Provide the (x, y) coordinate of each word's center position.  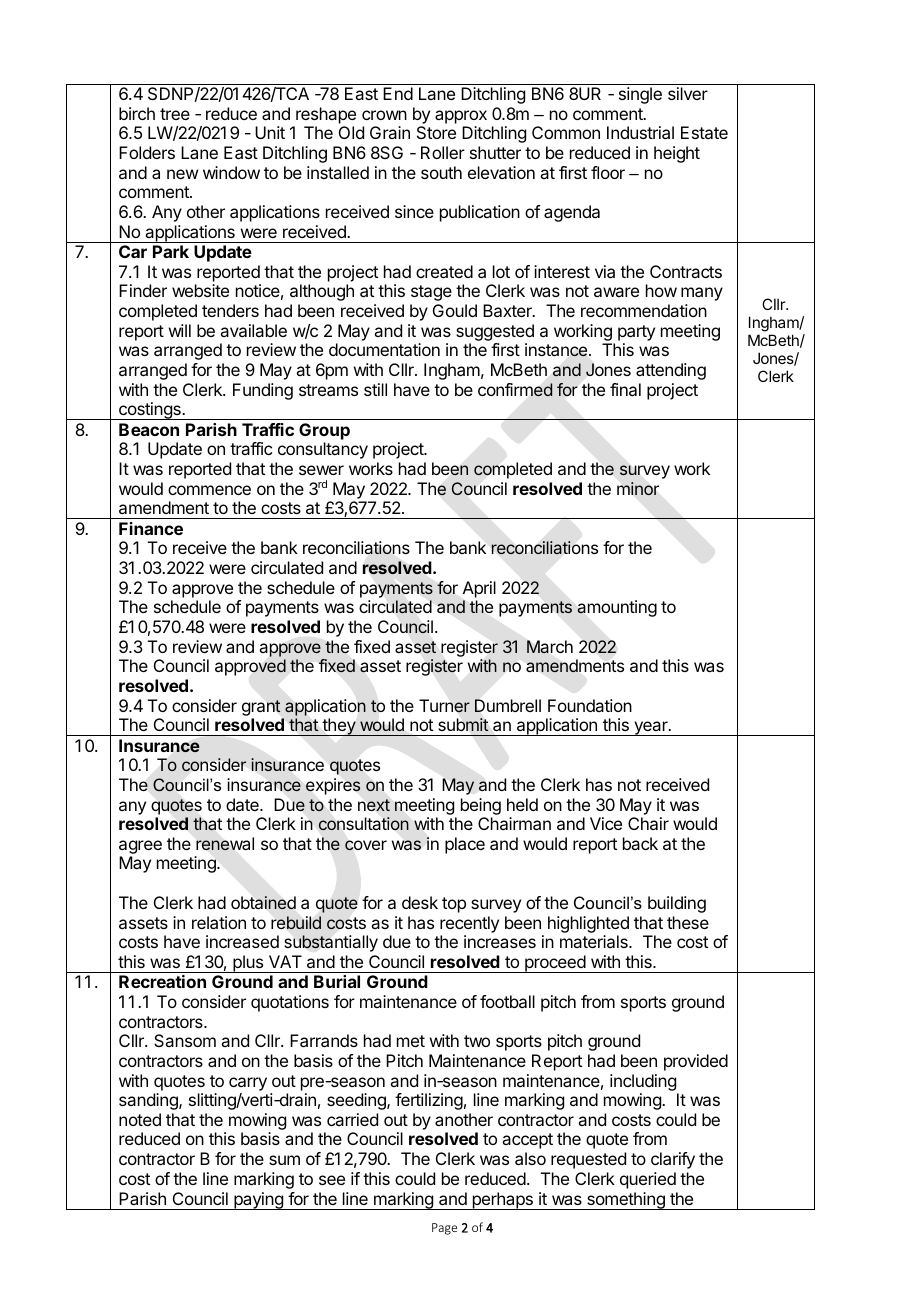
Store (436, 132)
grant (261, 708)
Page (444, 1229)
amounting (617, 608)
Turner (444, 706)
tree (175, 114)
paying (258, 1201)
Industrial (640, 132)
